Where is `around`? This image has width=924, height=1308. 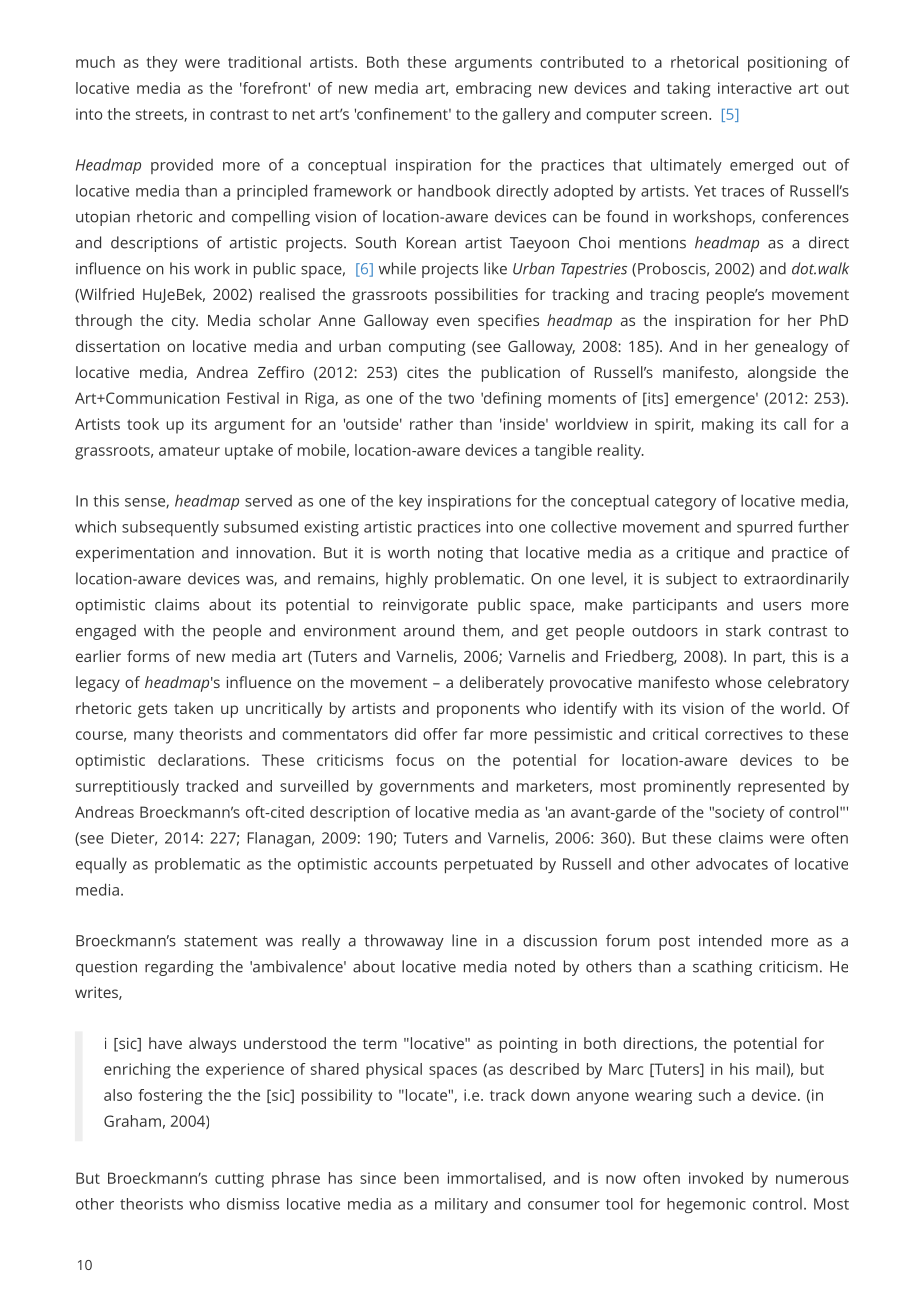 around is located at coordinates (429, 630).
